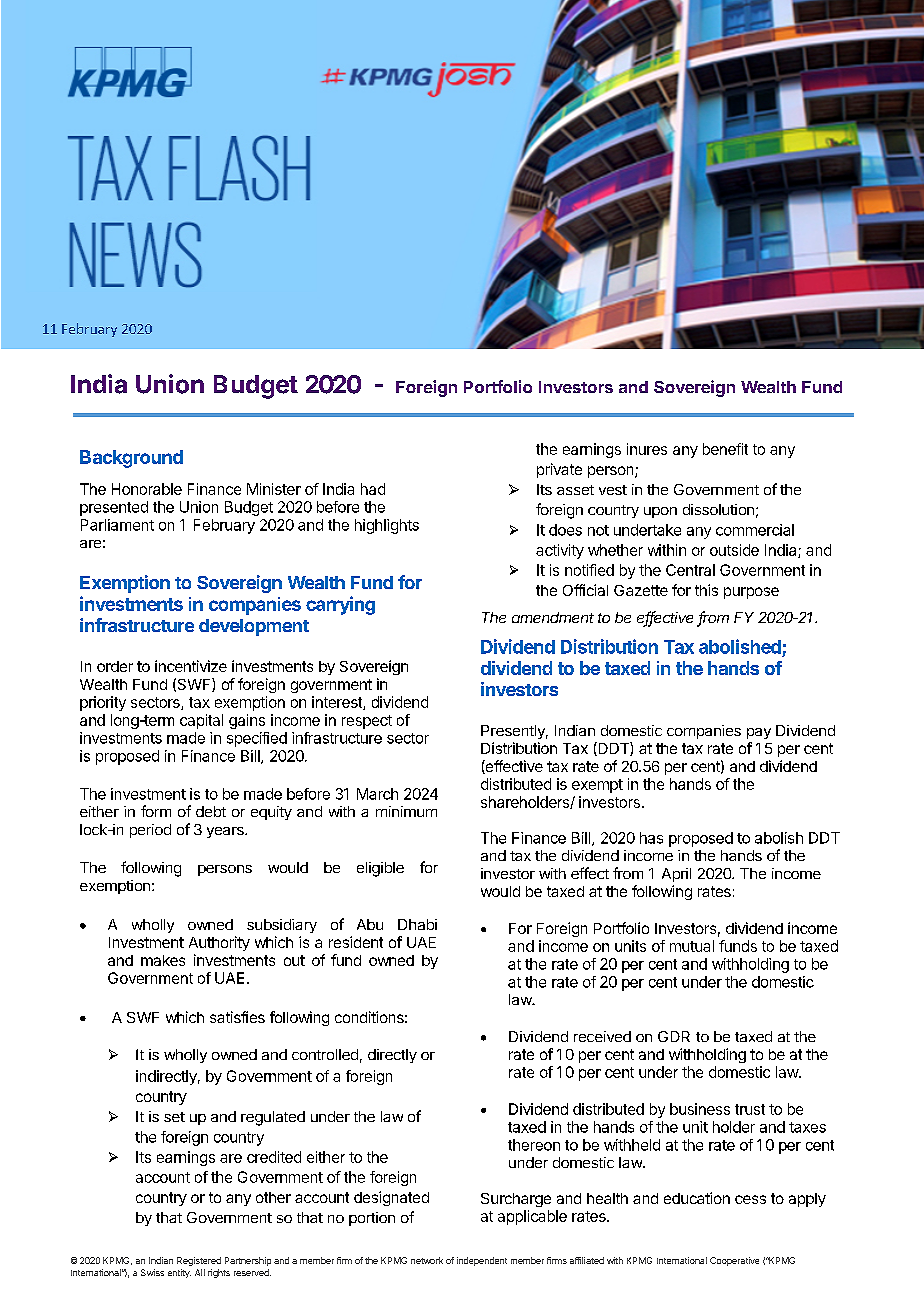 The image size is (924, 1308). What do you see at coordinates (725, 449) in the page?
I see `benefit` at bounding box center [725, 449].
